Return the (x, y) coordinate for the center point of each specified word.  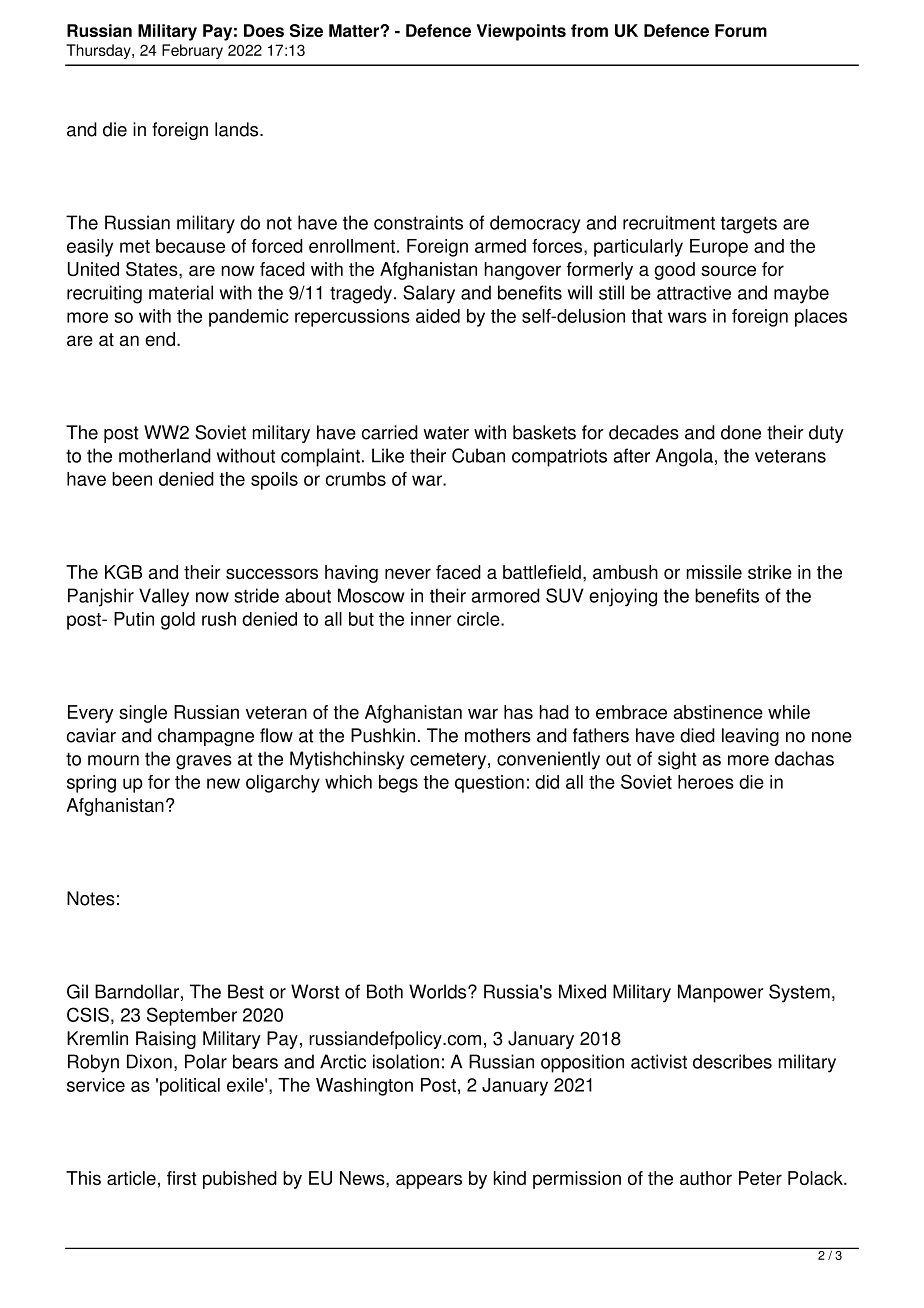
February (192, 51)
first (182, 1178)
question (489, 784)
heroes (706, 782)
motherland (165, 455)
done (741, 432)
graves (204, 762)
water (446, 433)
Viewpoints (521, 32)
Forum (741, 30)
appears (429, 1181)
